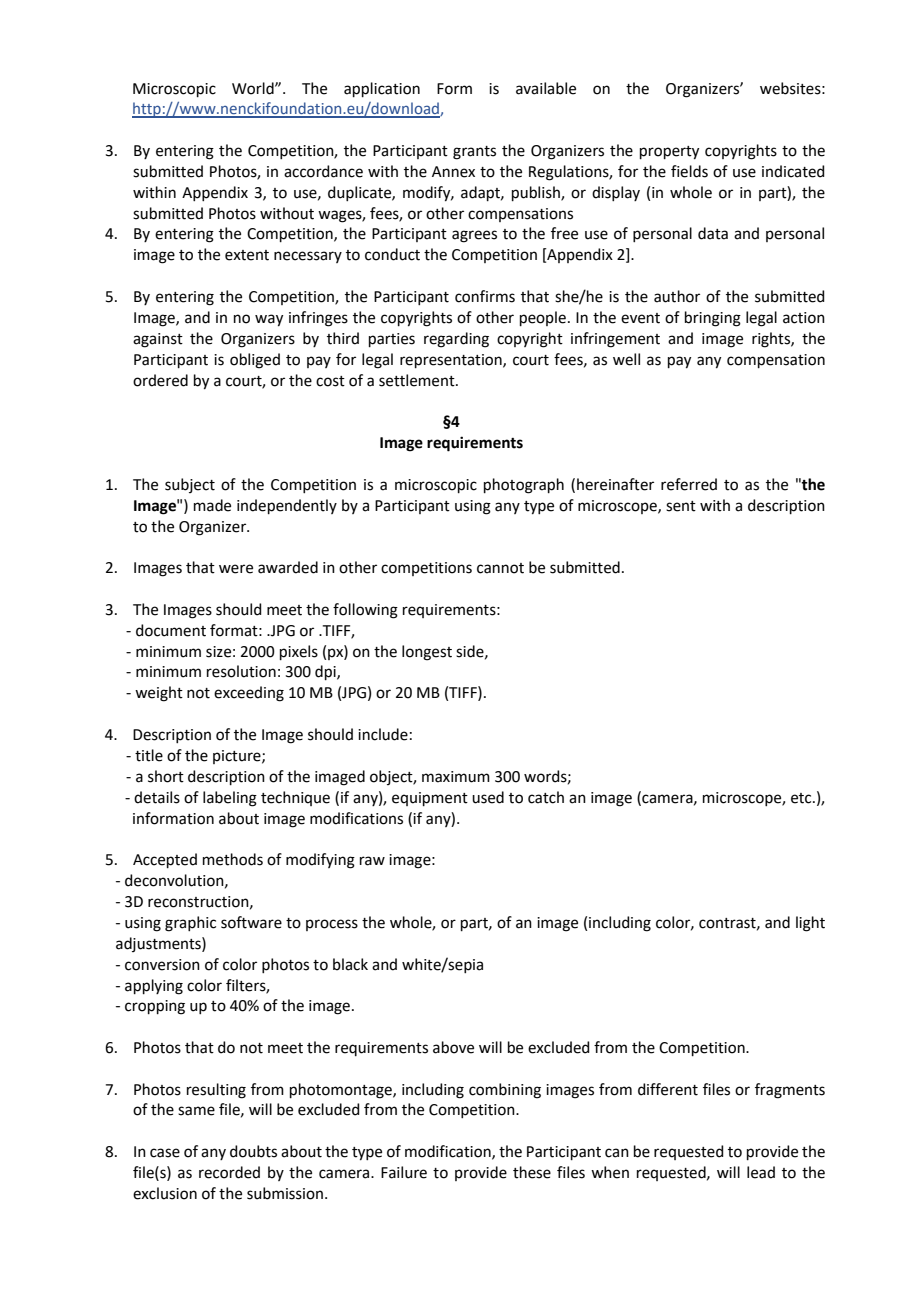 The height and width of the screenshot is (1308, 924). What do you see at coordinates (669, 153) in the screenshot?
I see `property` at bounding box center [669, 153].
